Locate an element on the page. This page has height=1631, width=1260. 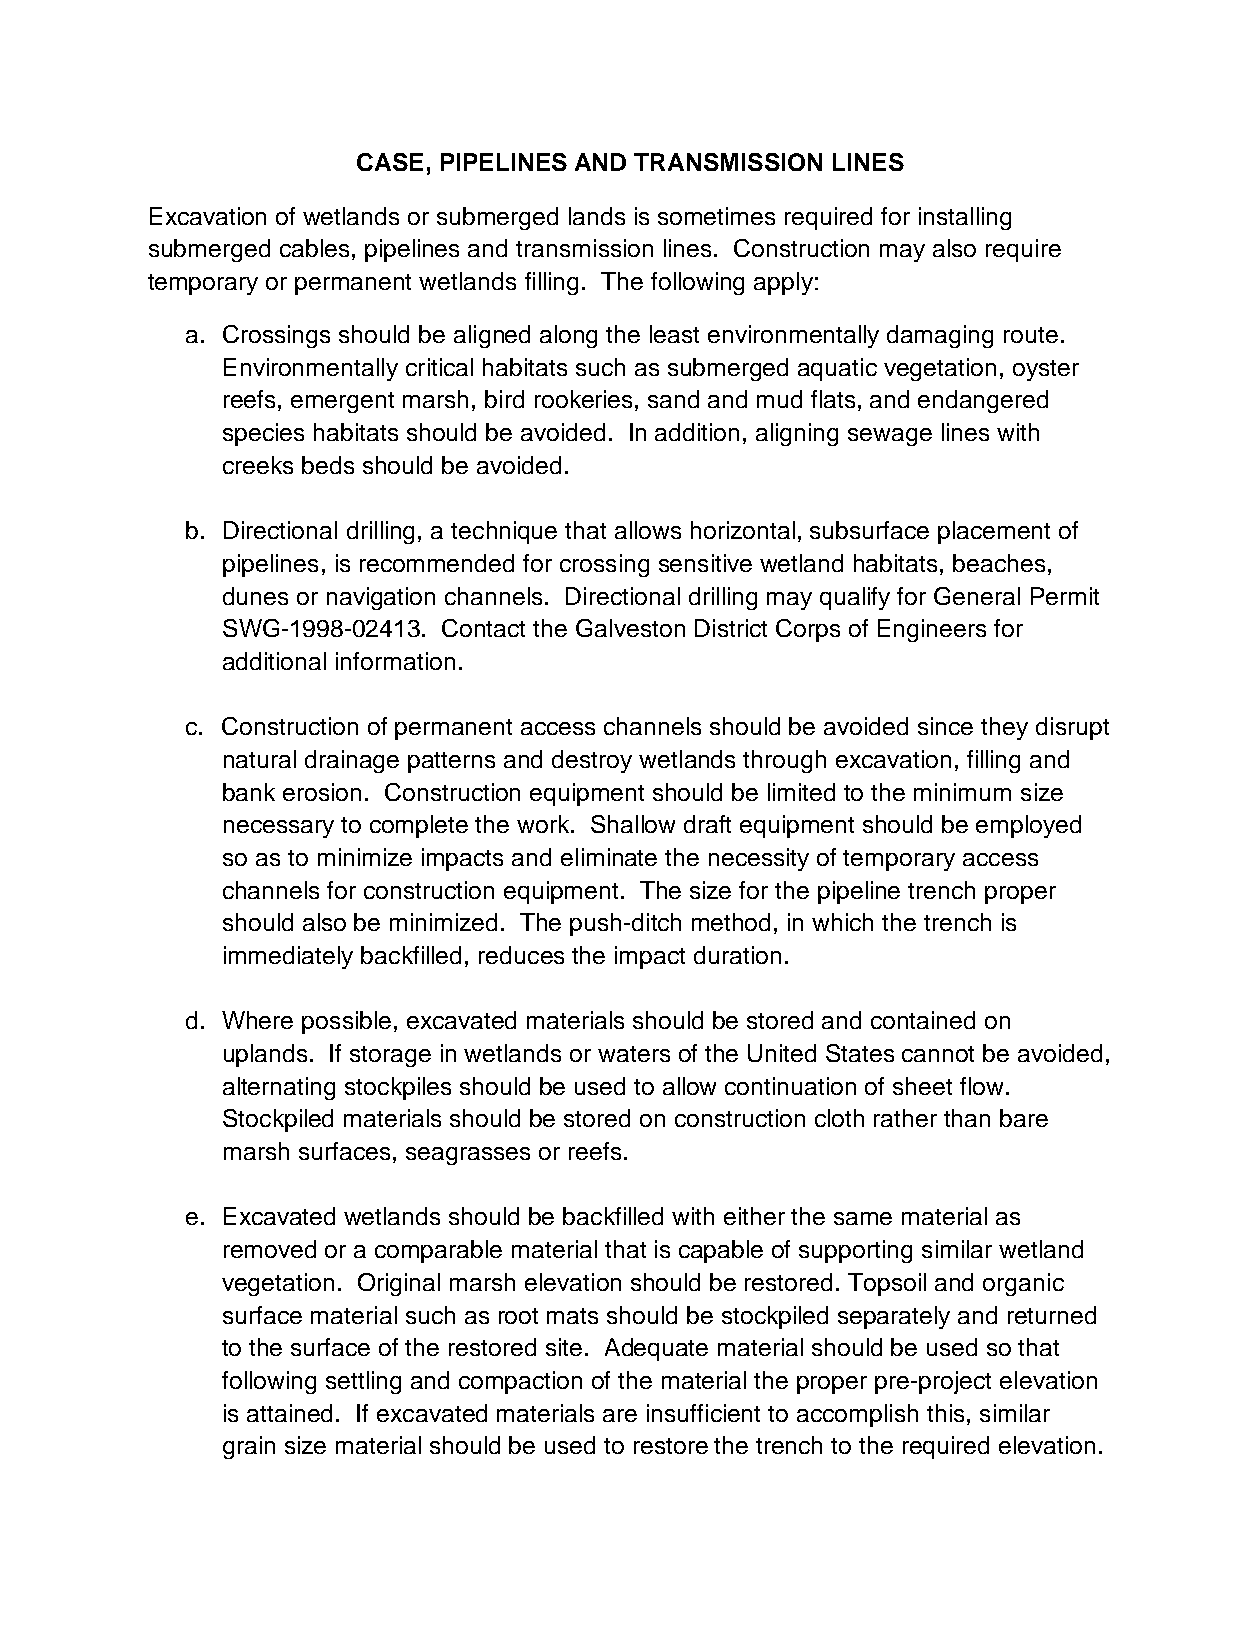
insufficient is located at coordinates (703, 1413).
